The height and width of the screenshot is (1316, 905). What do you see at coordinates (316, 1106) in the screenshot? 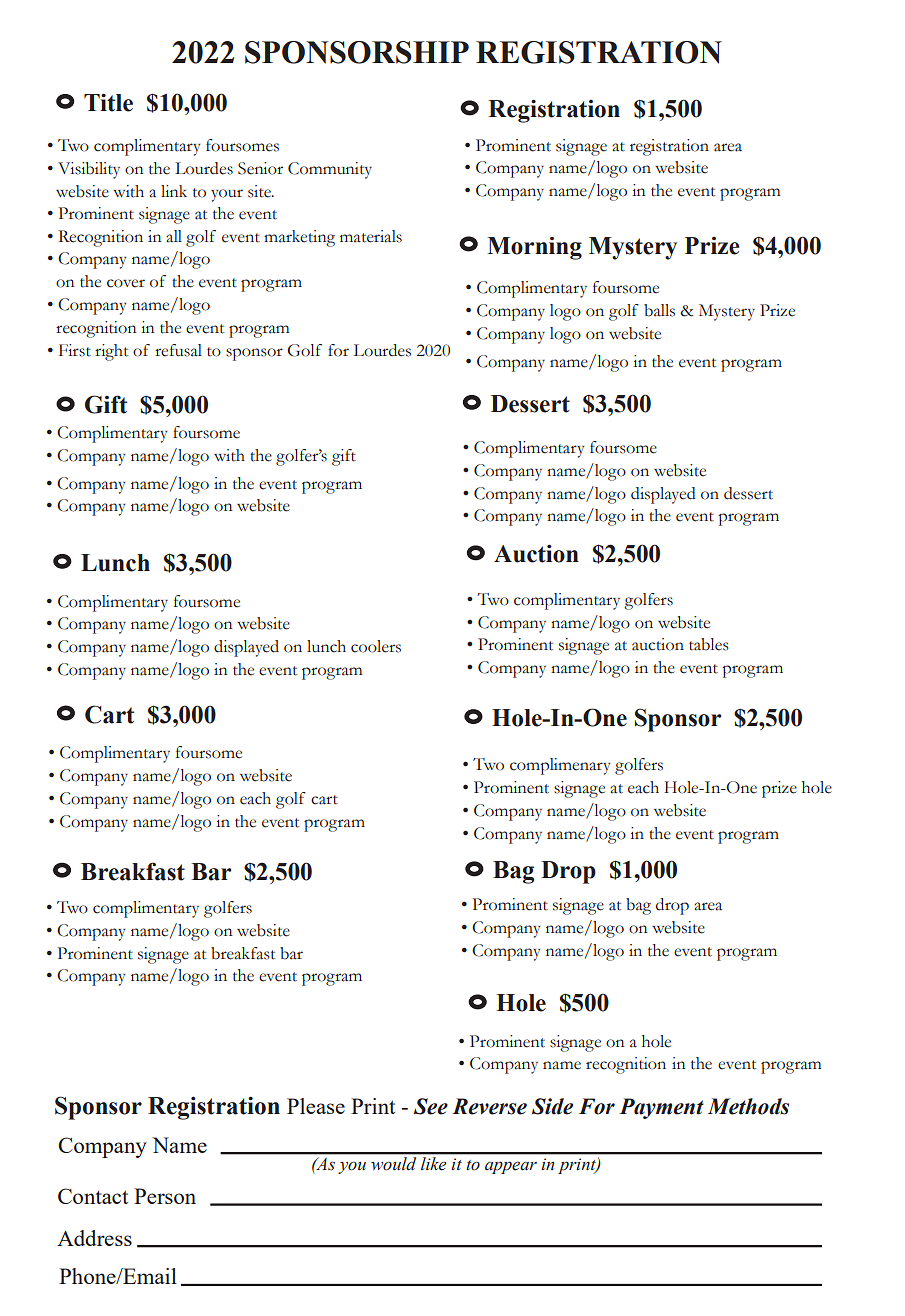
I see `Please` at bounding box center [316, 1106].
